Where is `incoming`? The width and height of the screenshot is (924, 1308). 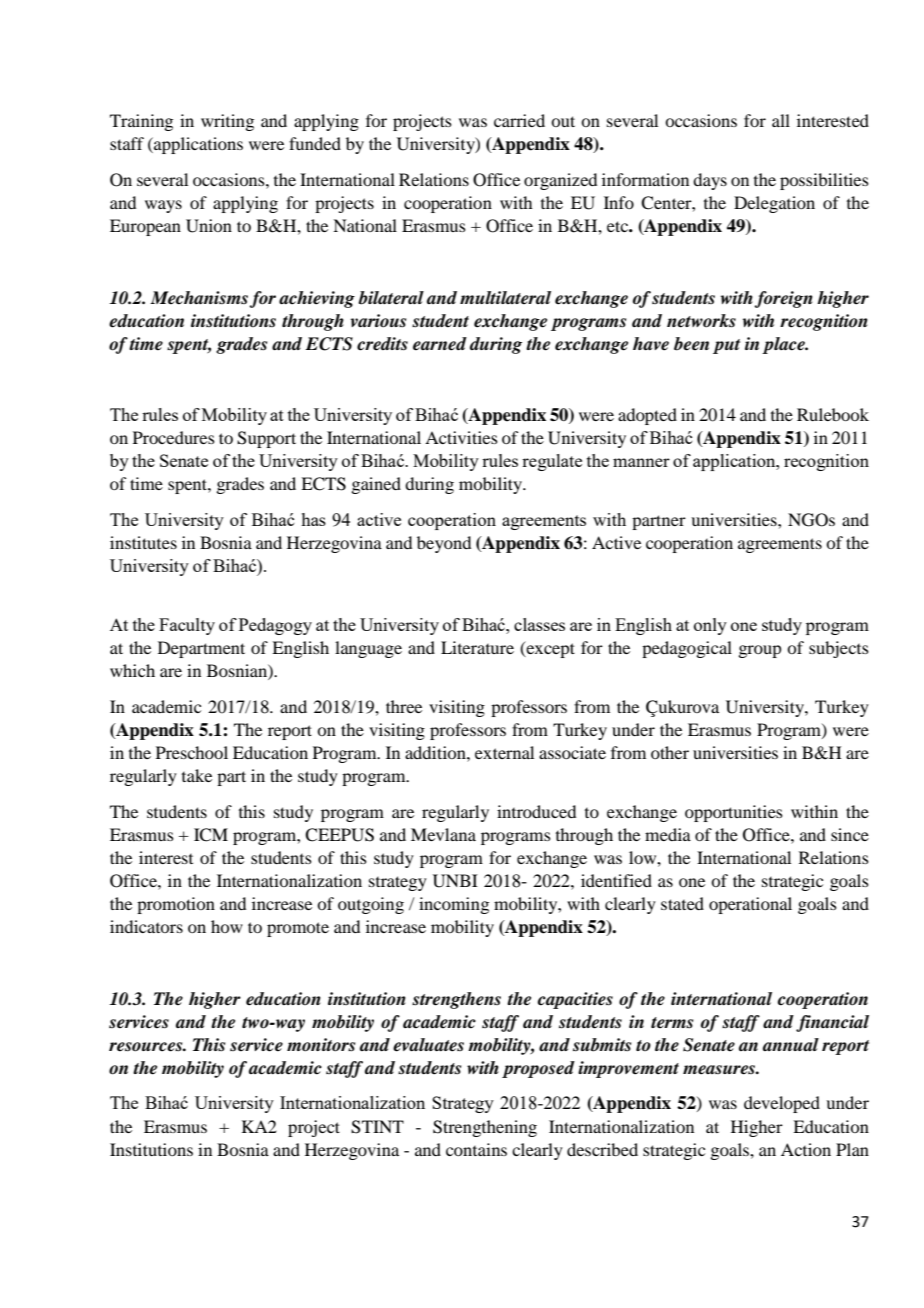
incoming is located at coordinates (454, 905).
